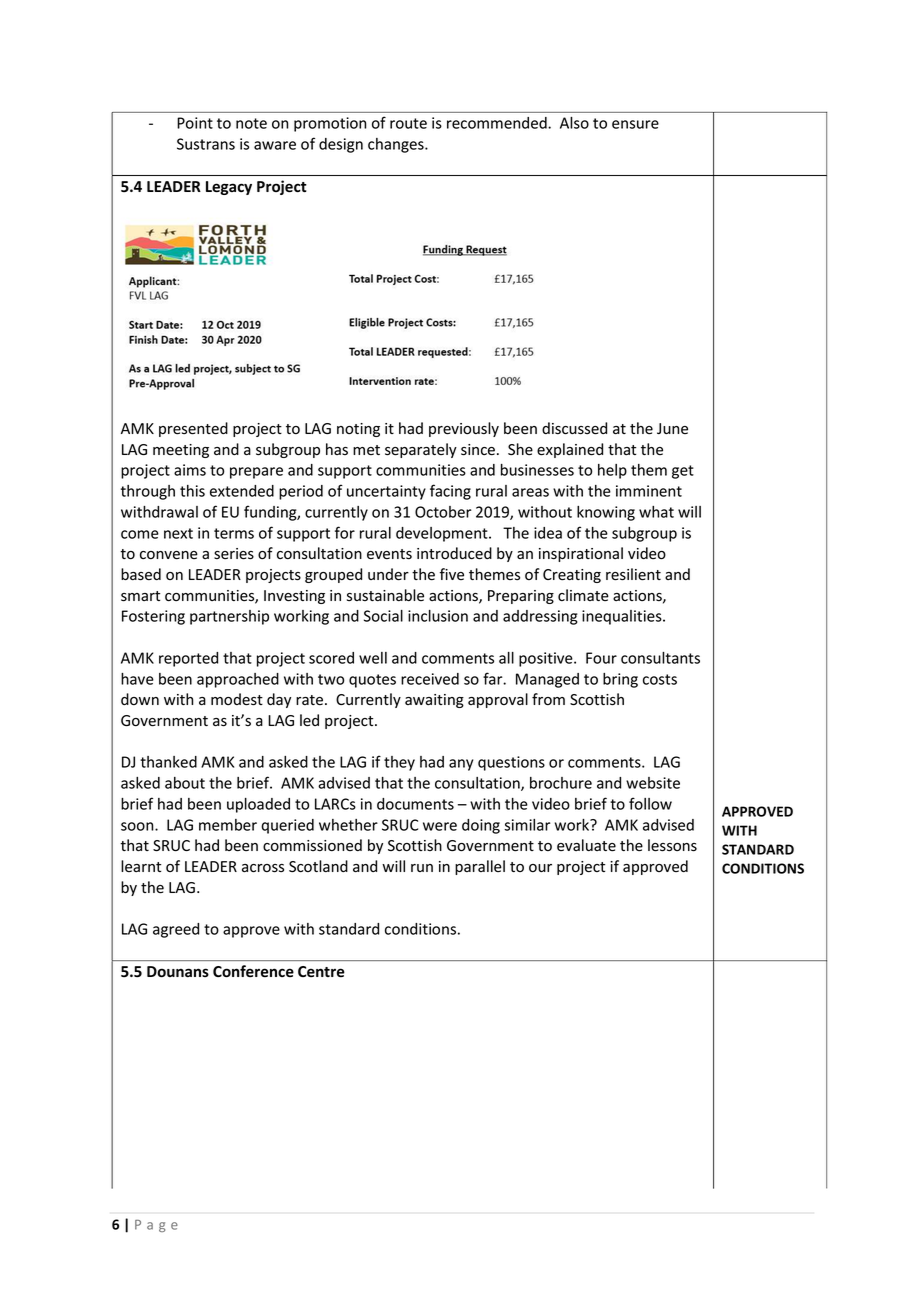  I want to click on about, so click(185, 783).
